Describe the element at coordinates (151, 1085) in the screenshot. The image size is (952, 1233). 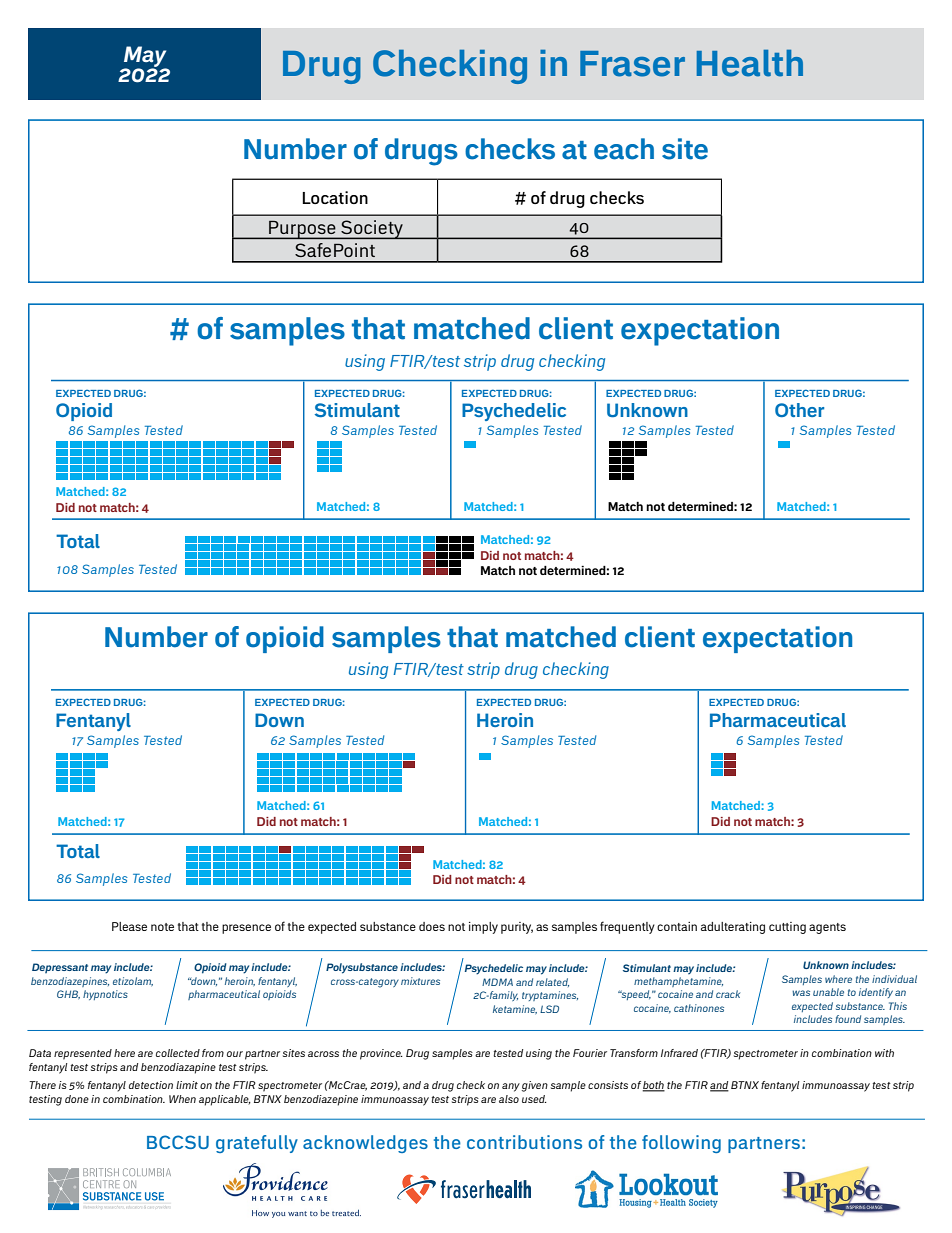
I see `detection` at that location.
